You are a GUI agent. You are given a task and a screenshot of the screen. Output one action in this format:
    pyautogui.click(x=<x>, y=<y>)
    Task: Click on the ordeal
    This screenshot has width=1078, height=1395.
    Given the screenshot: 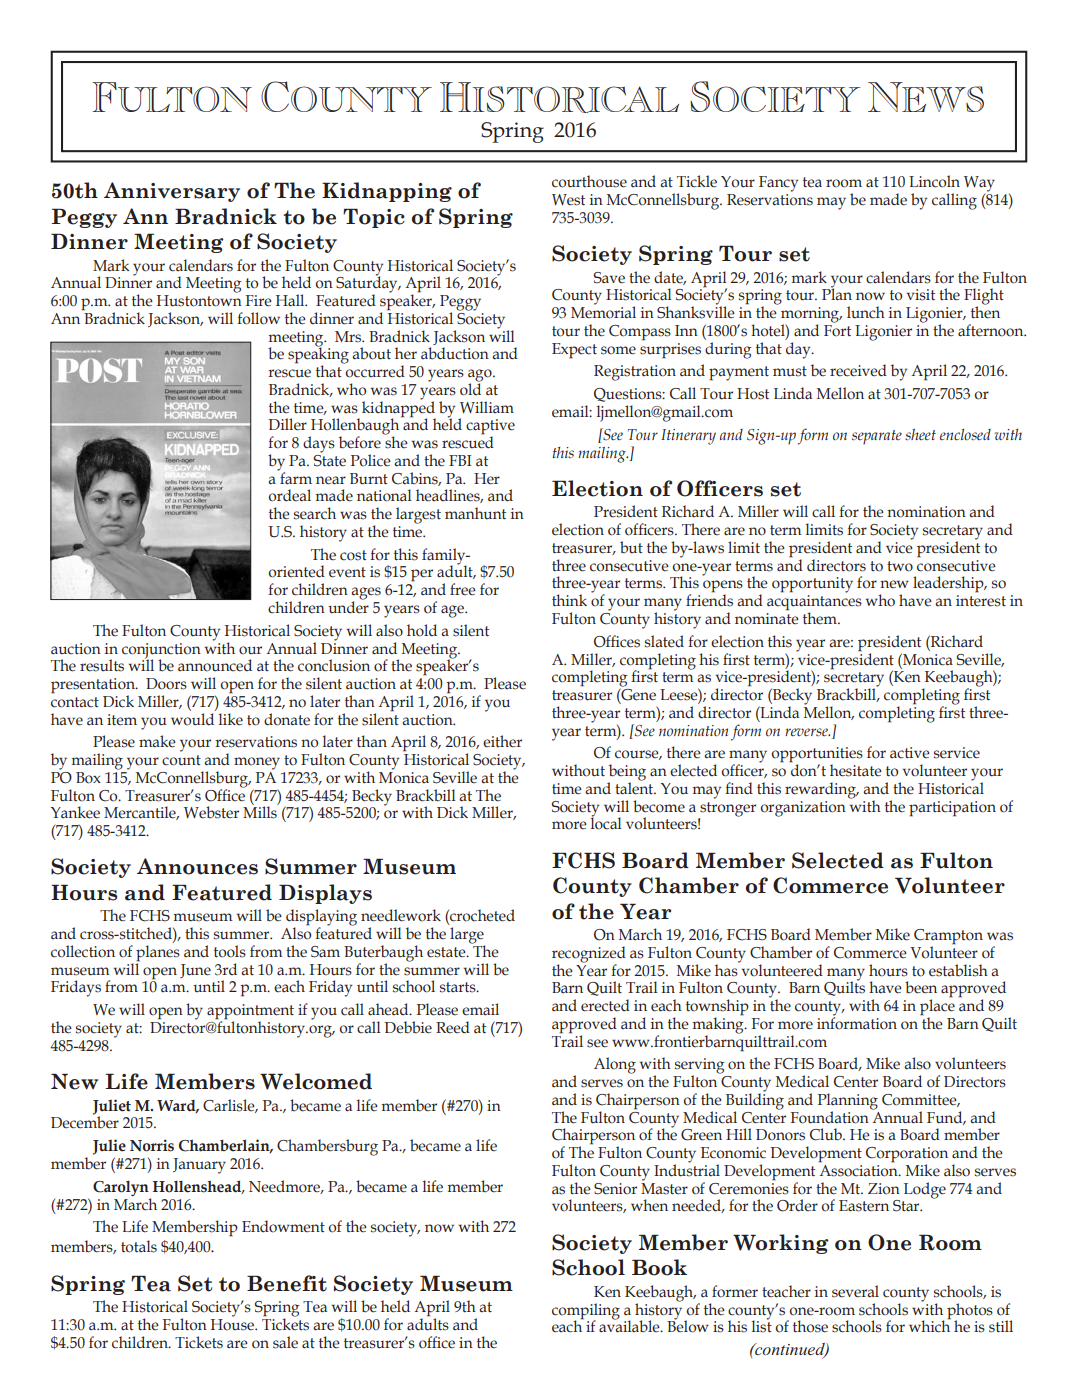 What is the action you would take?
    pyautogui.click(x=289, y=495)
